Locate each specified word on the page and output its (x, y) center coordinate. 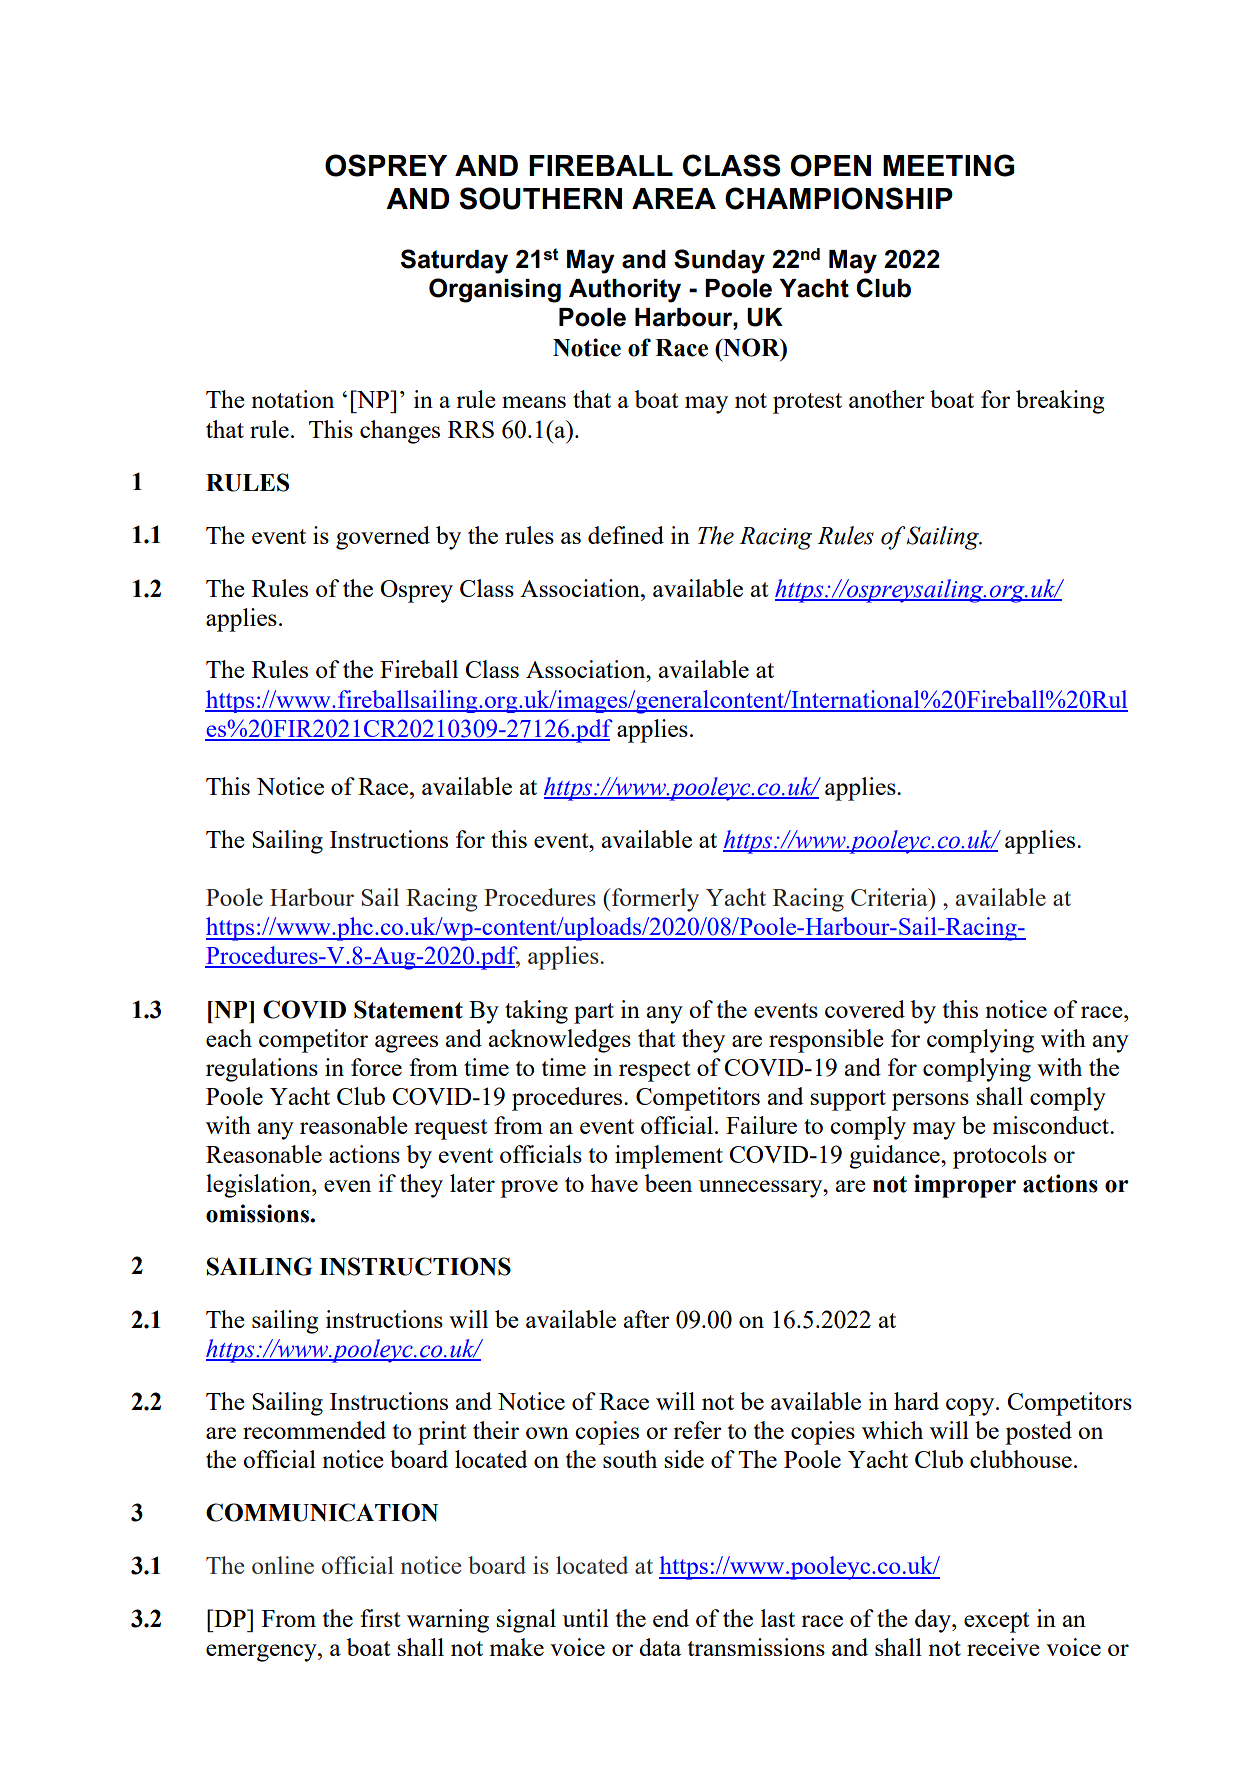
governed (383, 538)
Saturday (454, 261)
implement (669, 1157)
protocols (1000, 1157)
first (380, 1618)
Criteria (890, 897)
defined (626, 535)
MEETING (948, 165)
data (660, 1647)
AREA (674, 198)
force (376, 1067)
